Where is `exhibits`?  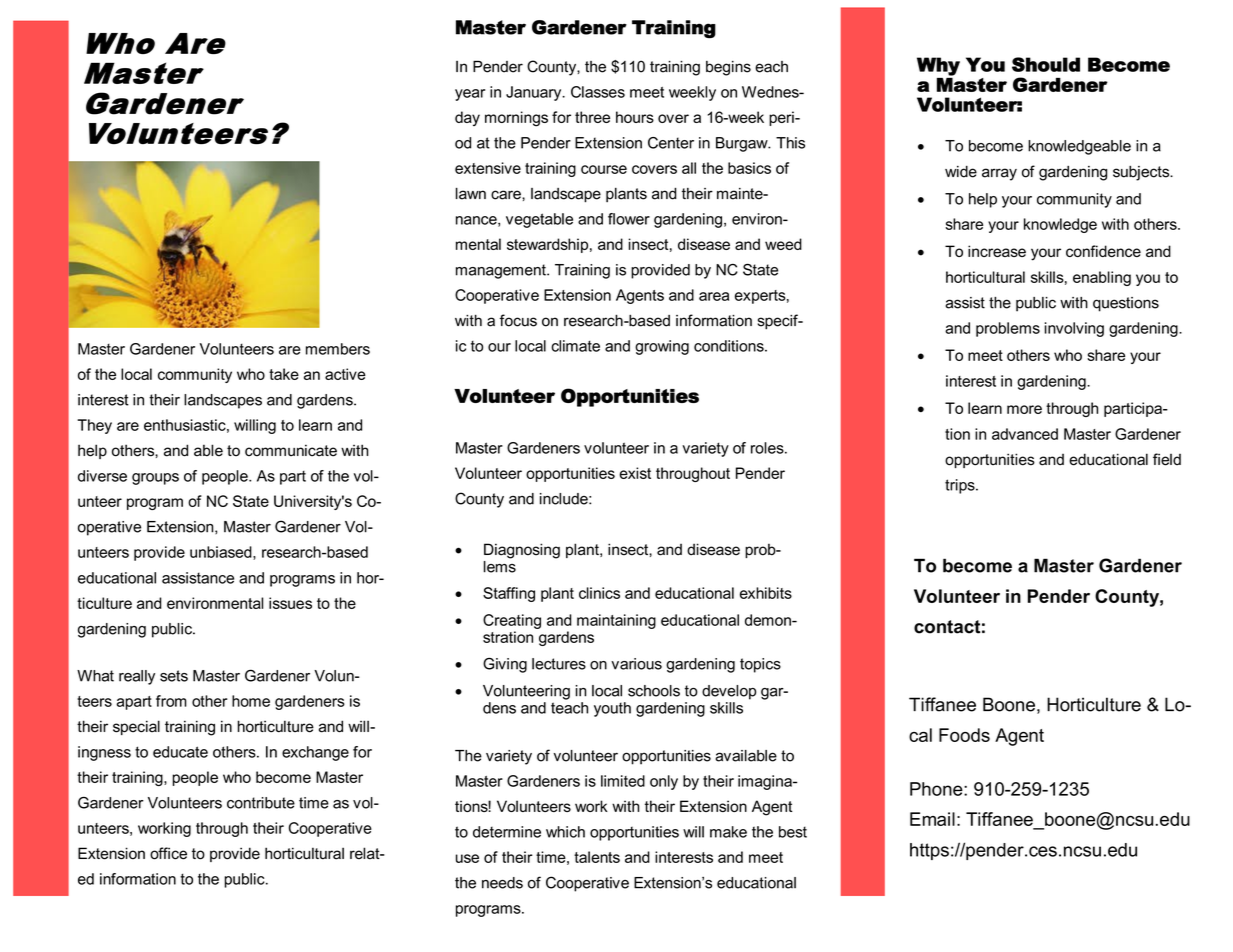
exhibits is located at coordinates (766, 593).
